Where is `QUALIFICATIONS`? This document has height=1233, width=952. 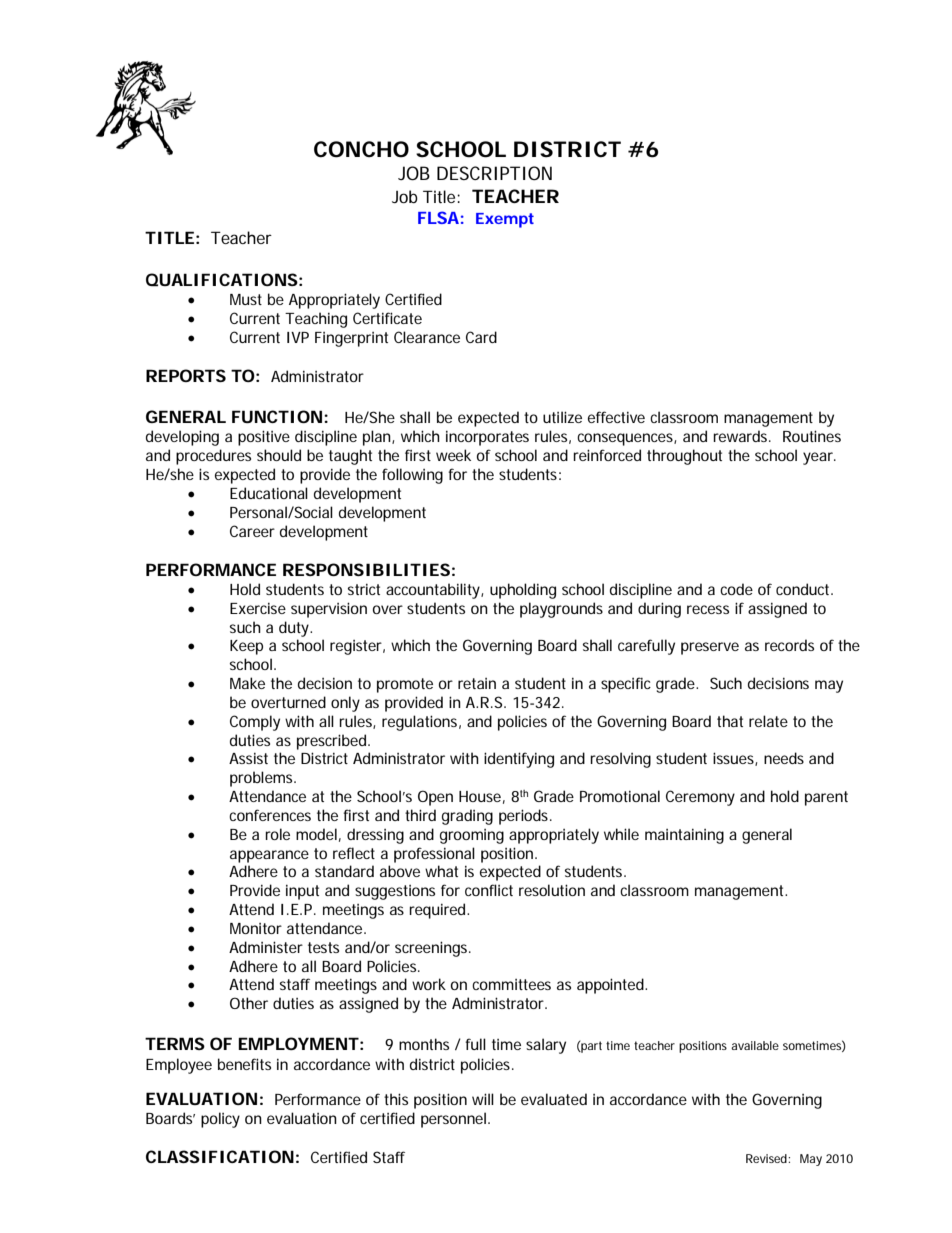 QUALIFICATIONS is located at coordinates (222, 280).
